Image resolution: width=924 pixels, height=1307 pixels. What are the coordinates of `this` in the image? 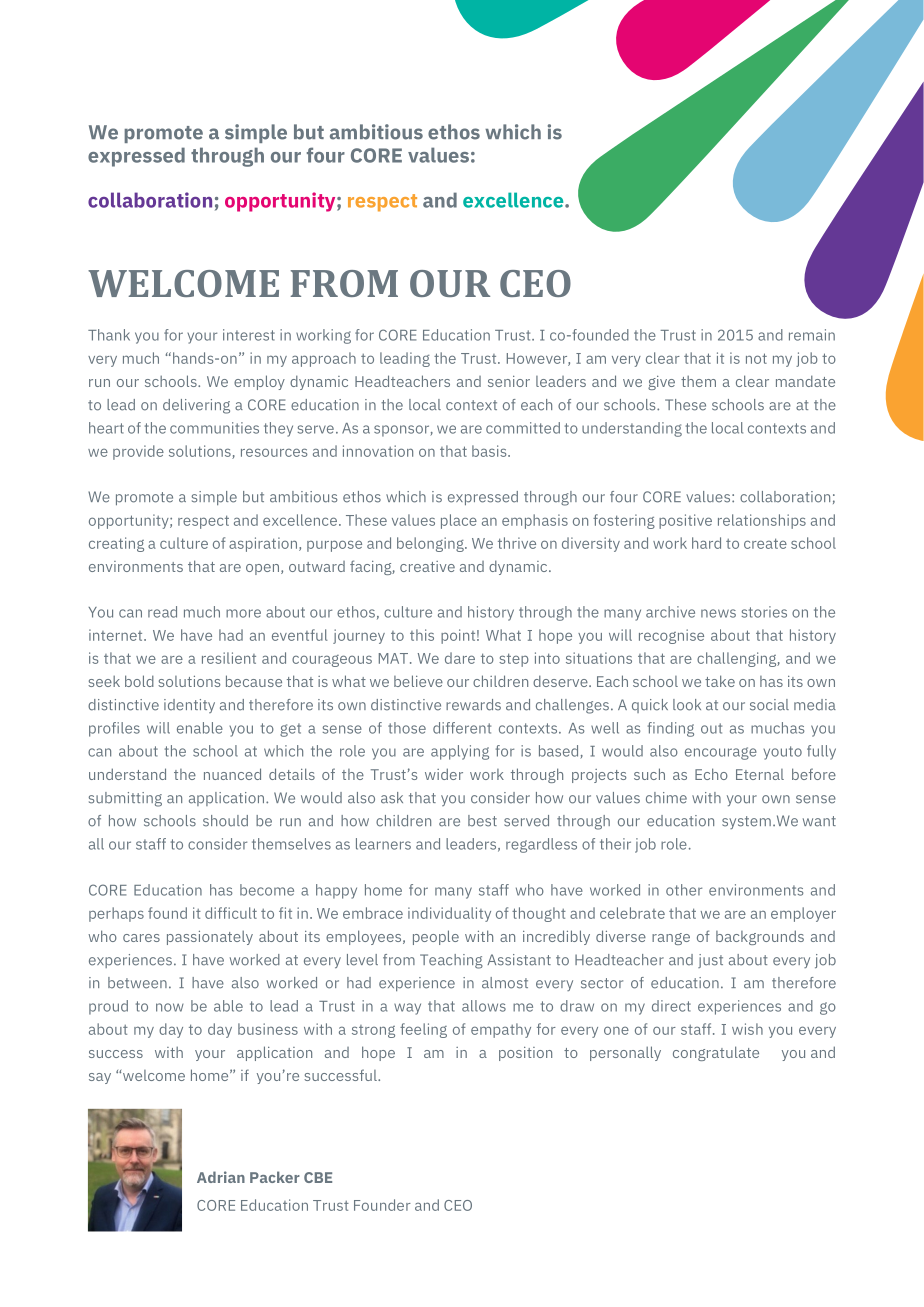 It's located at (422, 635).
